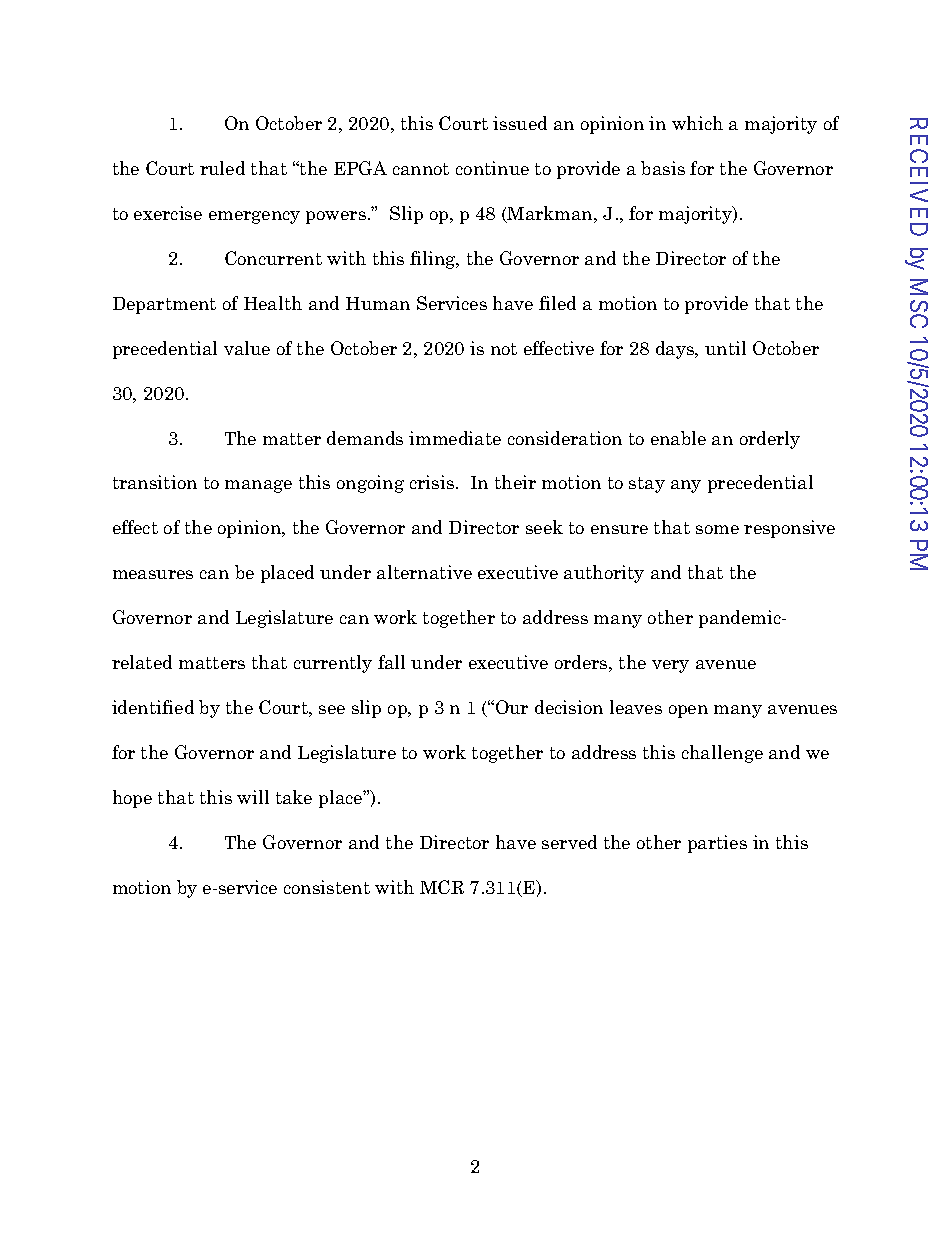 Image resolution: width=952 pixels, height=1233 pixels. What do you see at coordinates (725, 348) in the screenshot?
I see `until` at bounding box center [725, 348].
